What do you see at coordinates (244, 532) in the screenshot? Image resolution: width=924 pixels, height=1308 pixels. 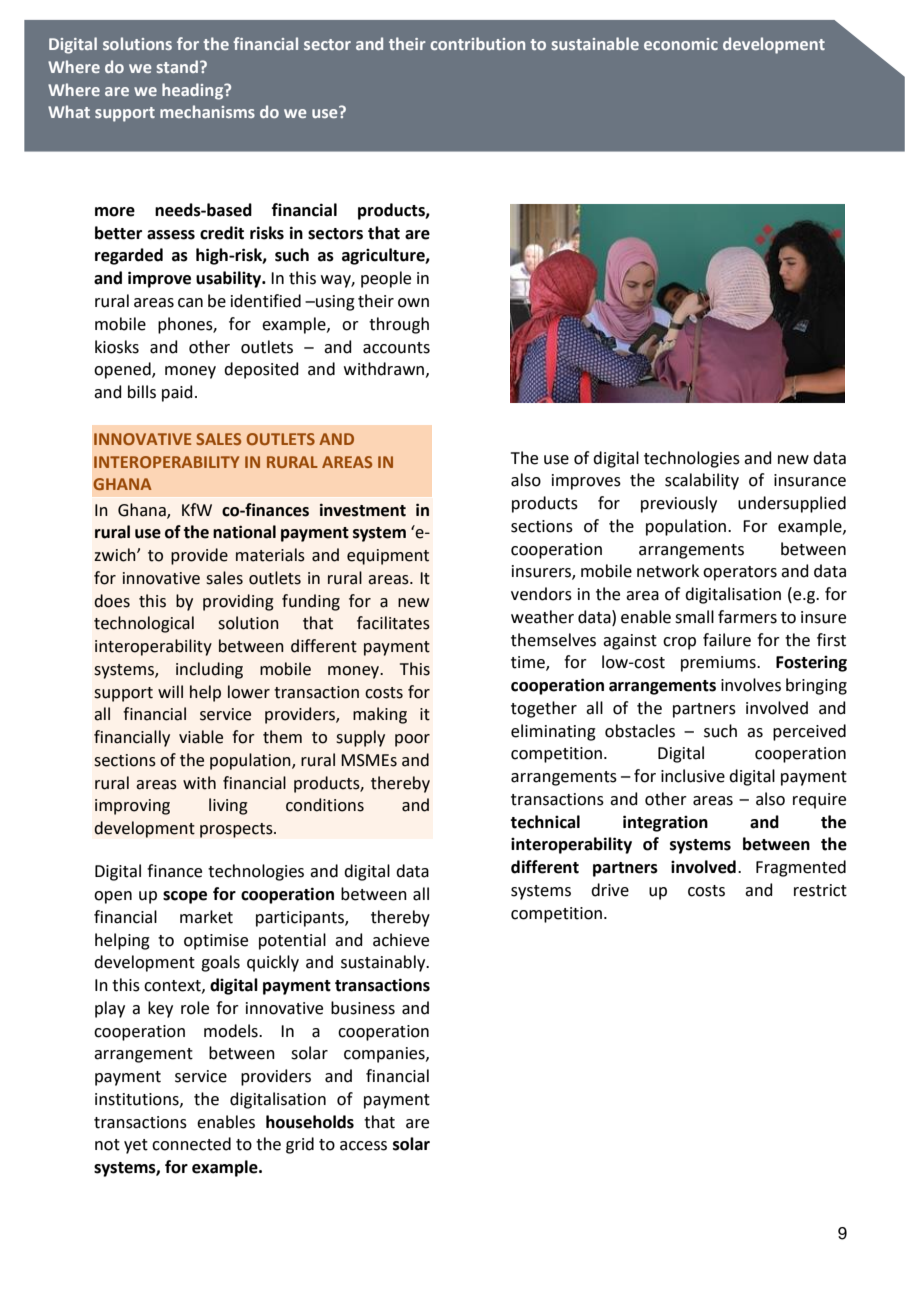 I see `national` at bounding box center [244, 532].
